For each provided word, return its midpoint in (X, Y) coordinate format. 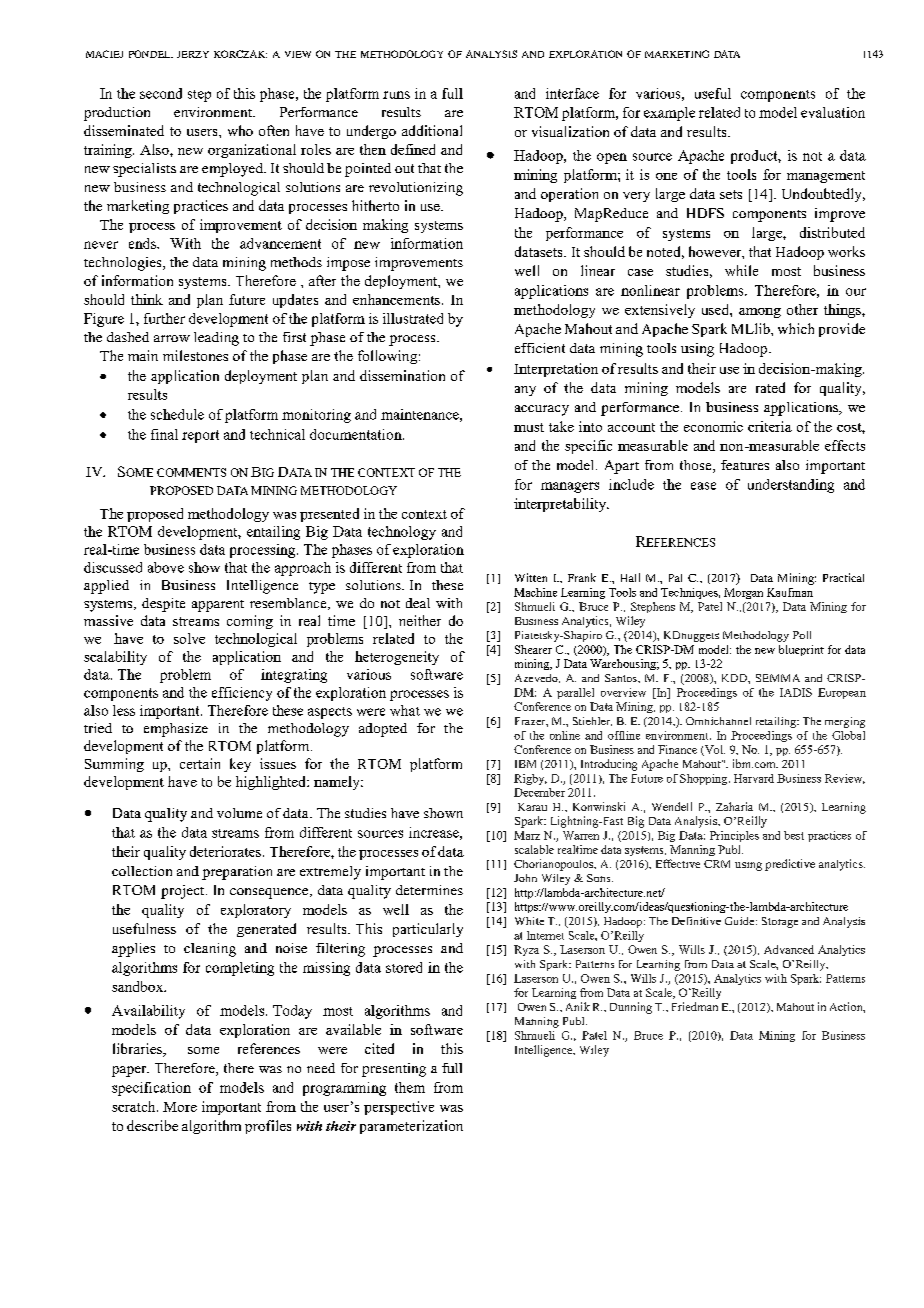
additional (432, 130)
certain (200, 763)
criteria (770, 426)
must (529, 427)
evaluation (833, 112)
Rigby (530, 779)
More (180, 1107)
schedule (177, 414)
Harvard (754, 778)
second (161, 93)
